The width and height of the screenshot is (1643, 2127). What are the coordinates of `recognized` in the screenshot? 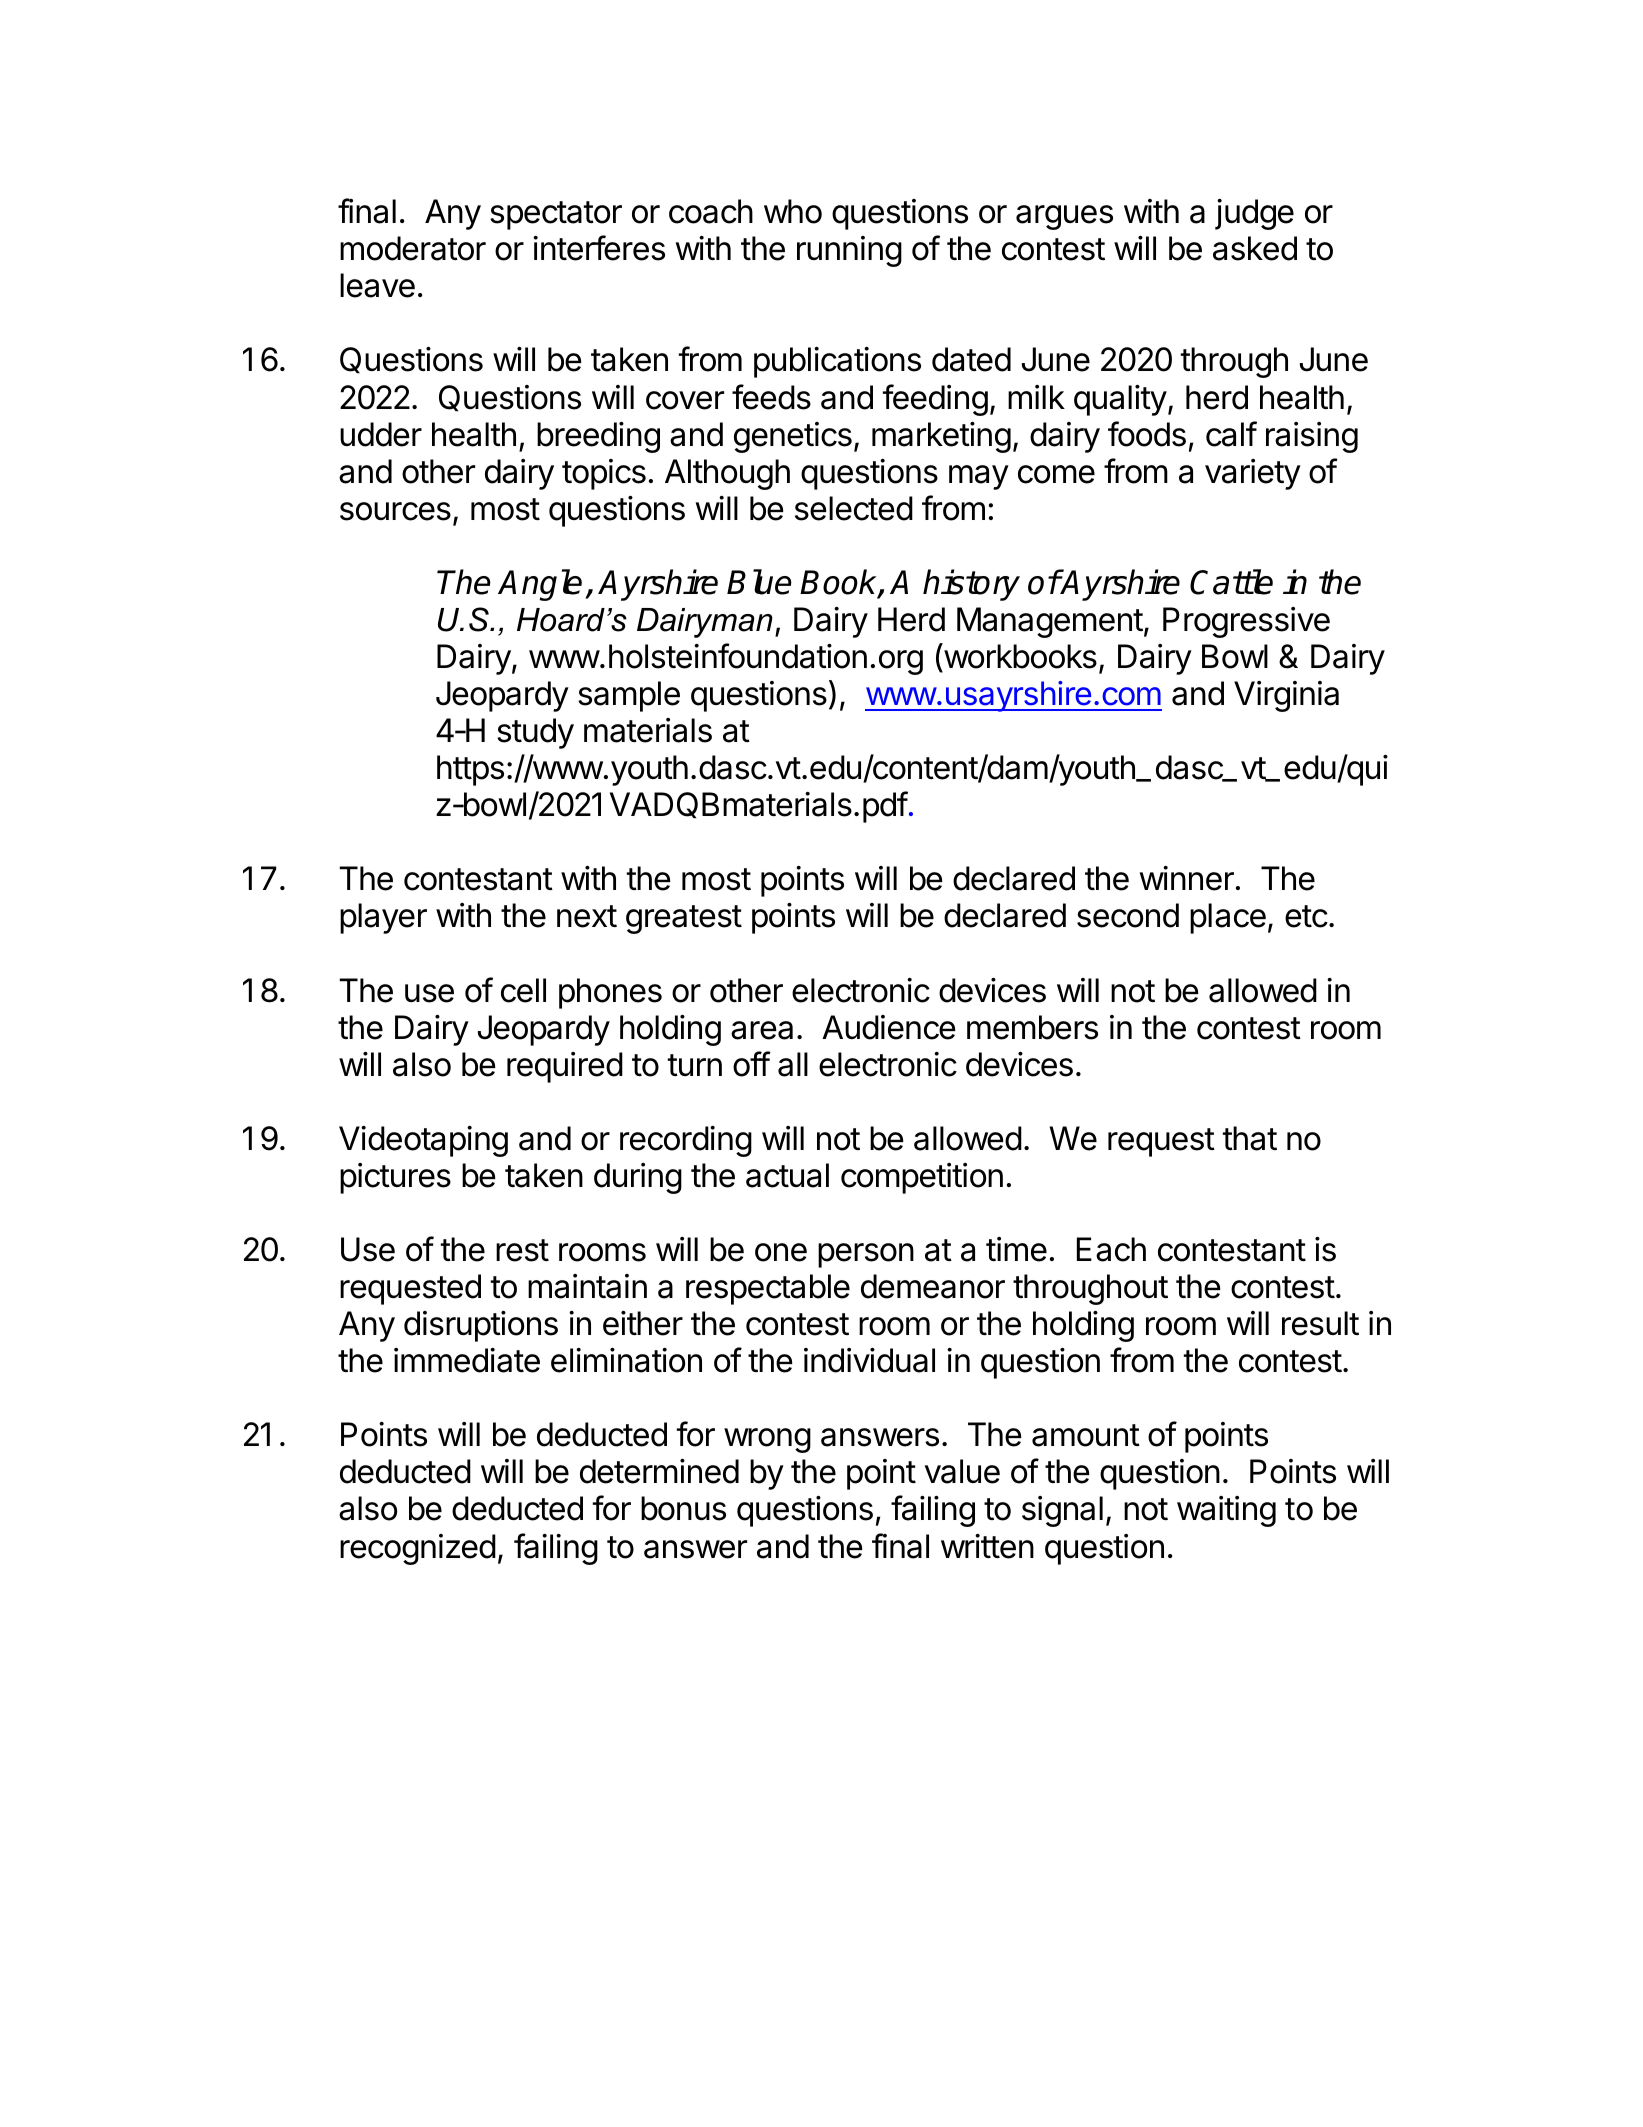 It's located at (418, 1549).
